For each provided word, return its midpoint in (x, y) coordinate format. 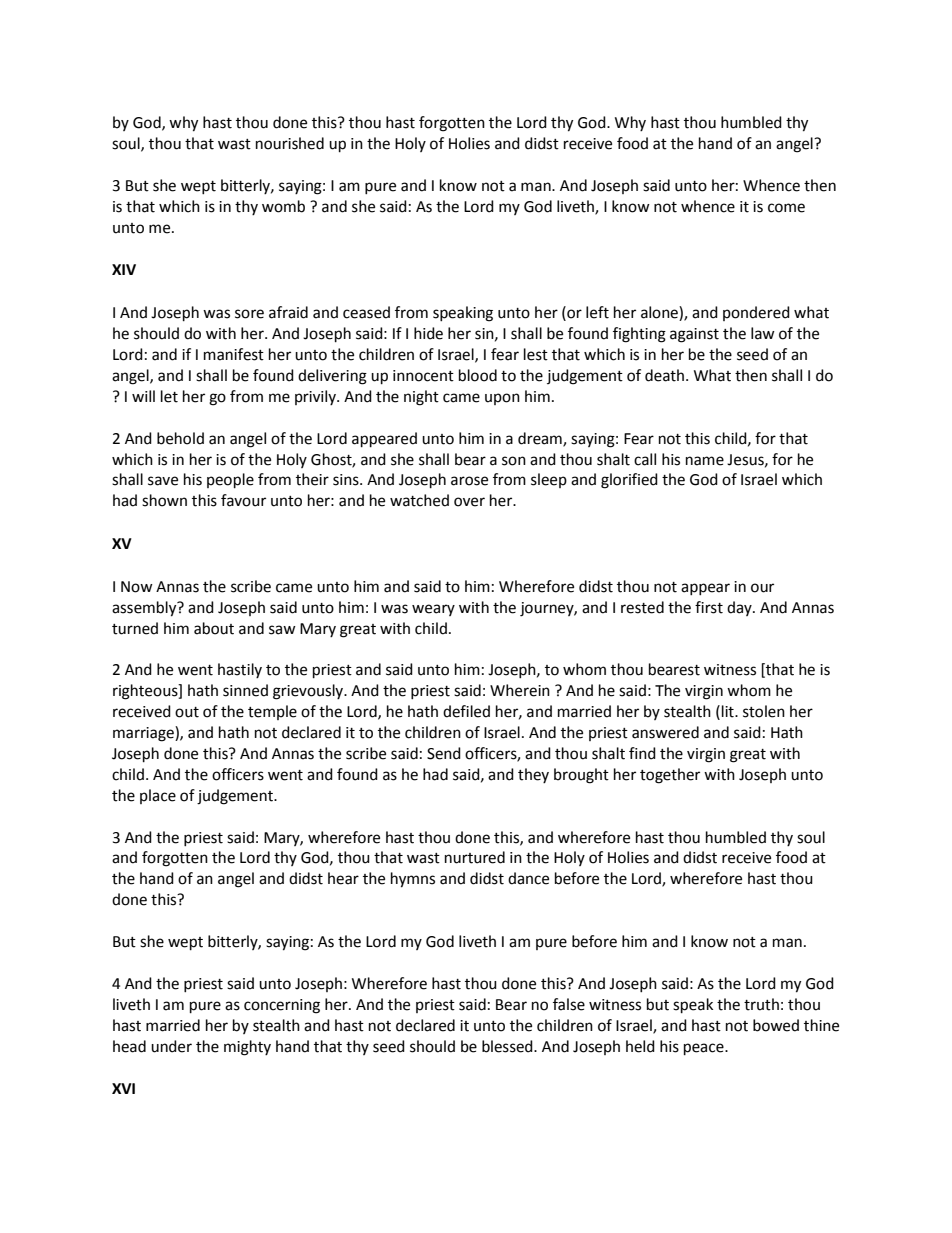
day (740, 608)
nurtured (475, 857)
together (670, 776)
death (664, 375)
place (158, 796)
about (214, 628)
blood (478, 375)
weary (433, 610)
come (786, 208)
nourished (290, 143)
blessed (508, 1046)
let (169, 396)
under (171, 1046)
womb (283, 206)
